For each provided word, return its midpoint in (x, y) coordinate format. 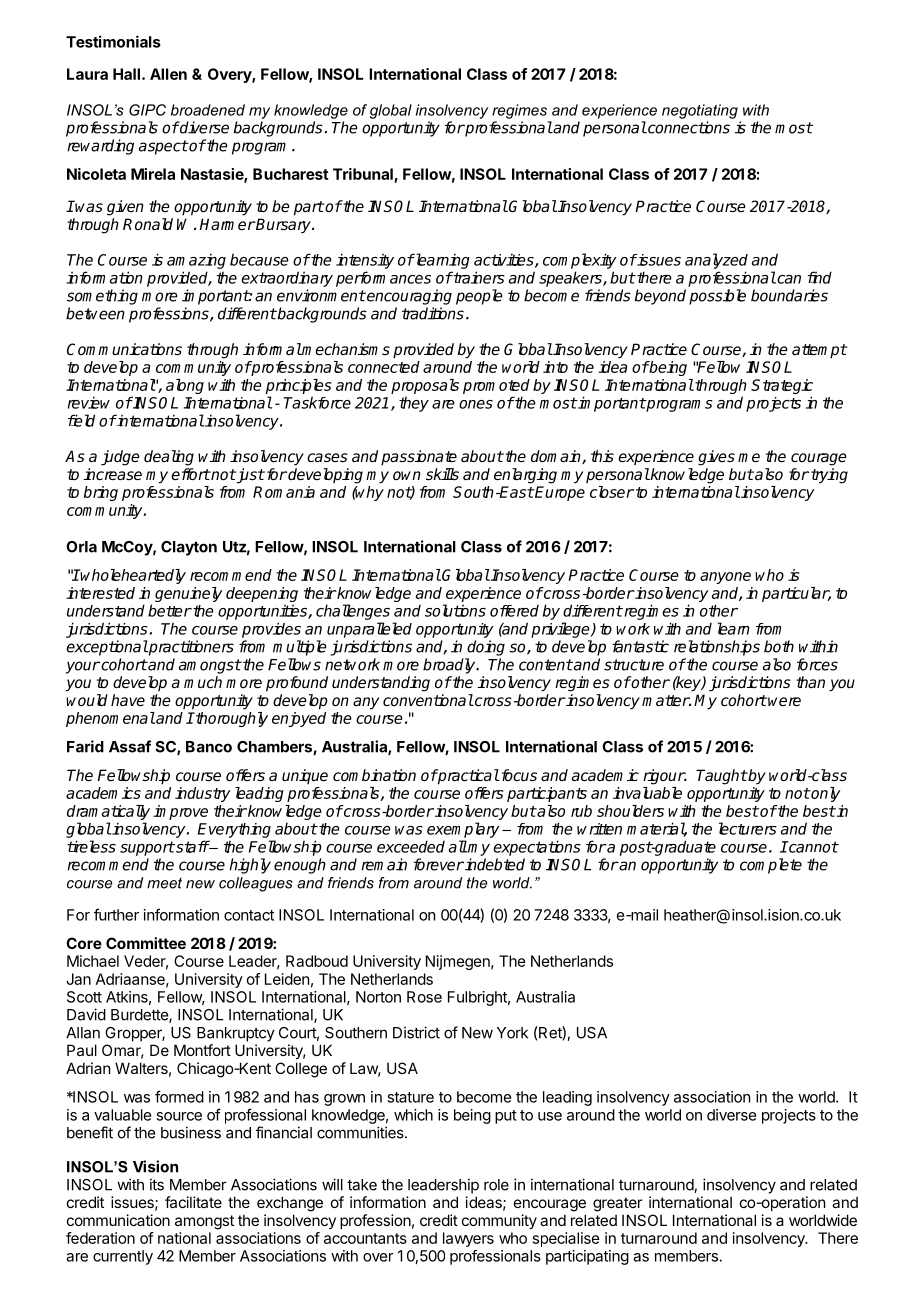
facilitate (193, 1202)
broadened (208, 110)
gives (716, 458)
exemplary (463, 830)
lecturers (748, 828)
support (147, 848)
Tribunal (363, 174)
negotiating (700, 111)
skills (442, 474)
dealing (169, 458)
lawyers (468, 1239)
